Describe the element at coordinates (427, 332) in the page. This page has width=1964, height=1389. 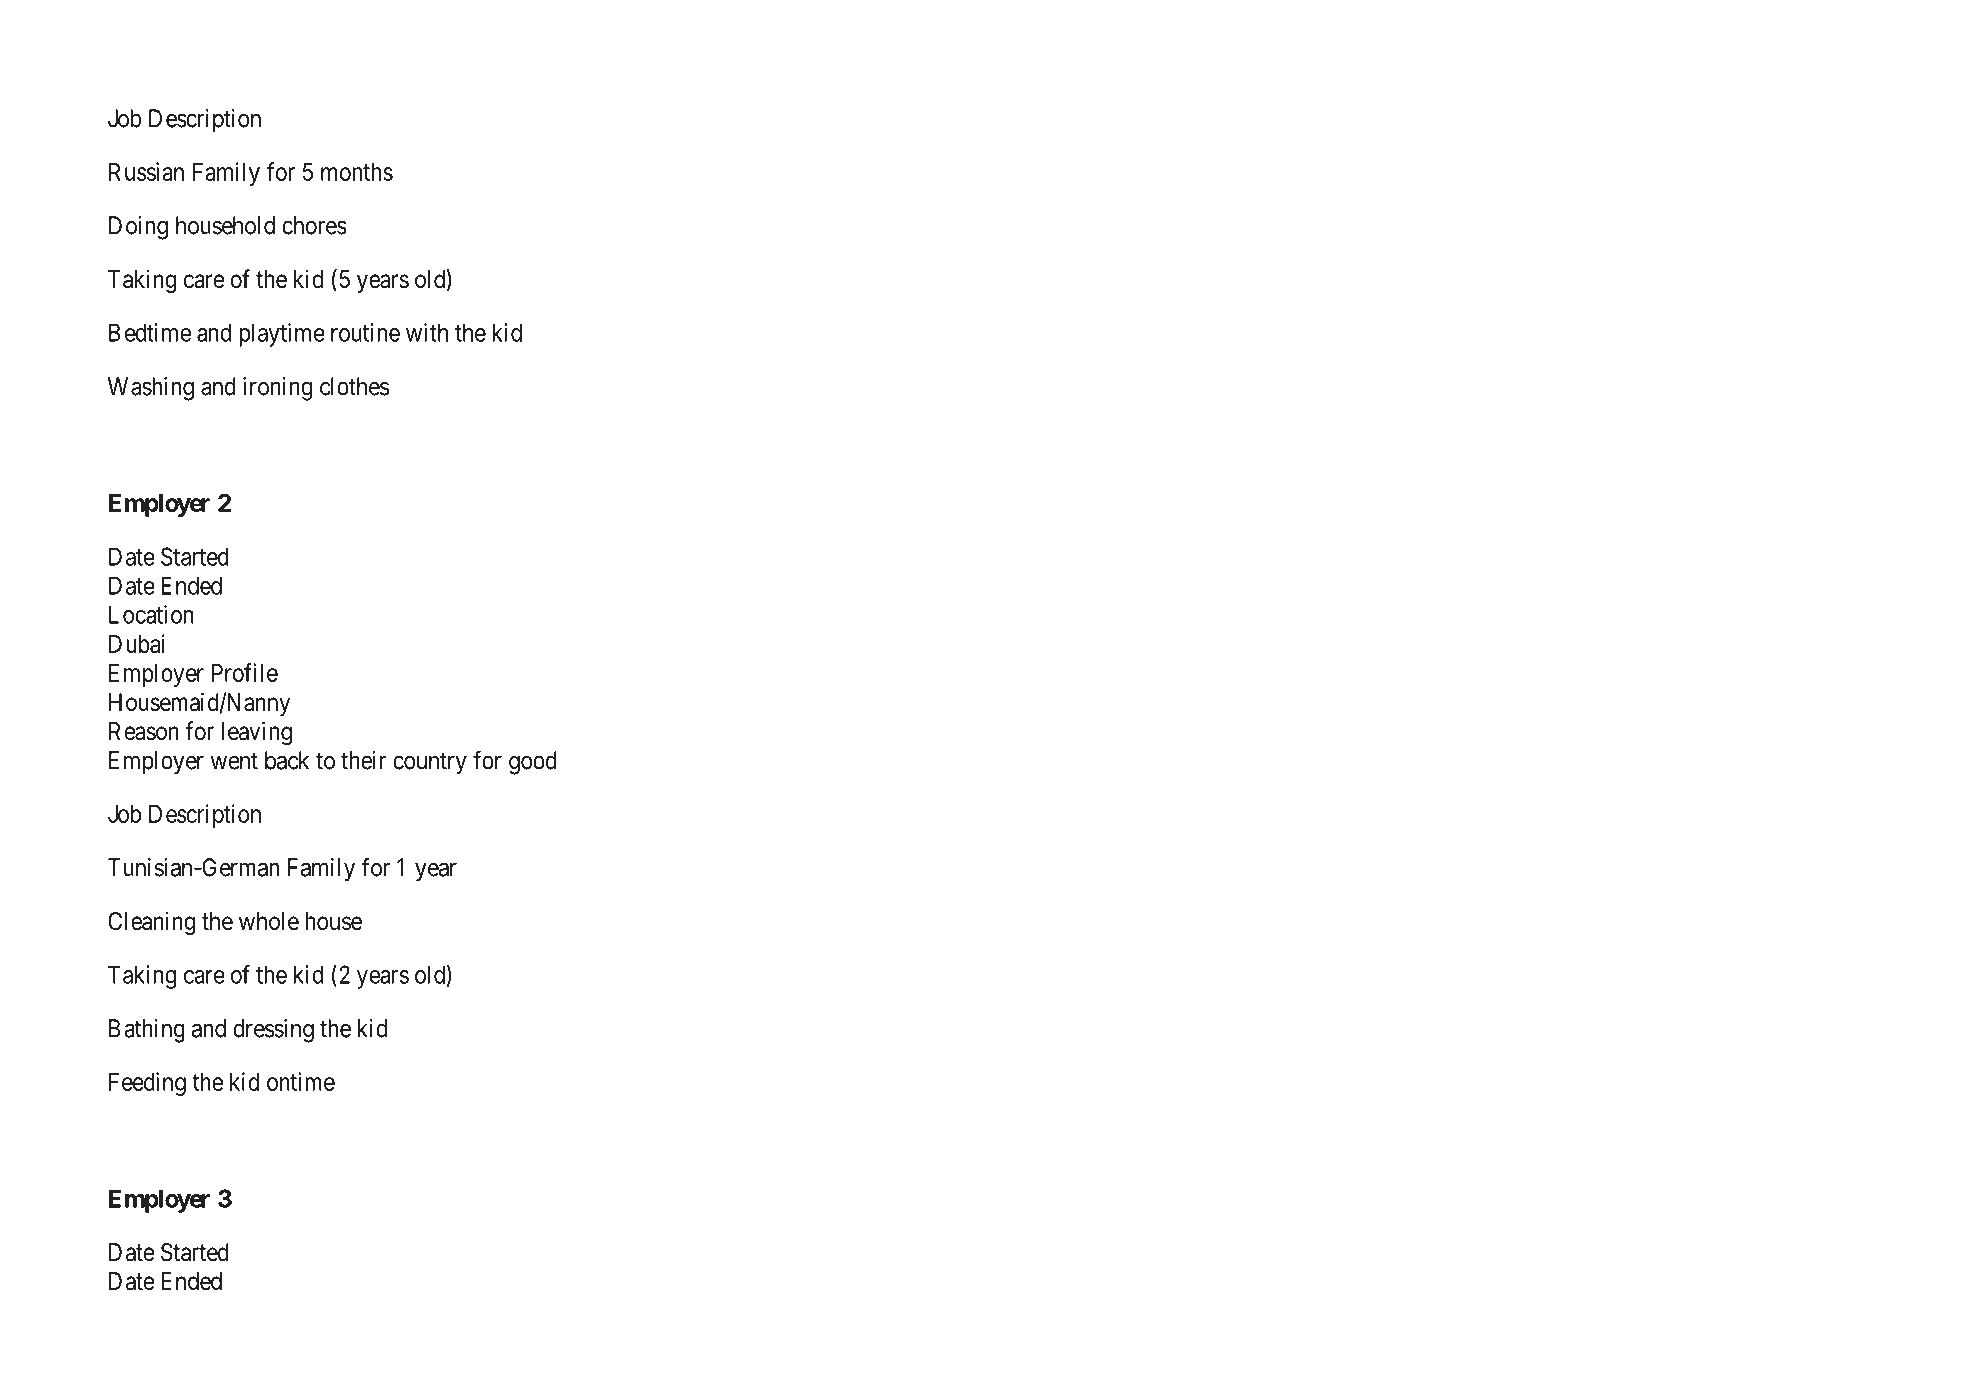
I see `with` at that location.
